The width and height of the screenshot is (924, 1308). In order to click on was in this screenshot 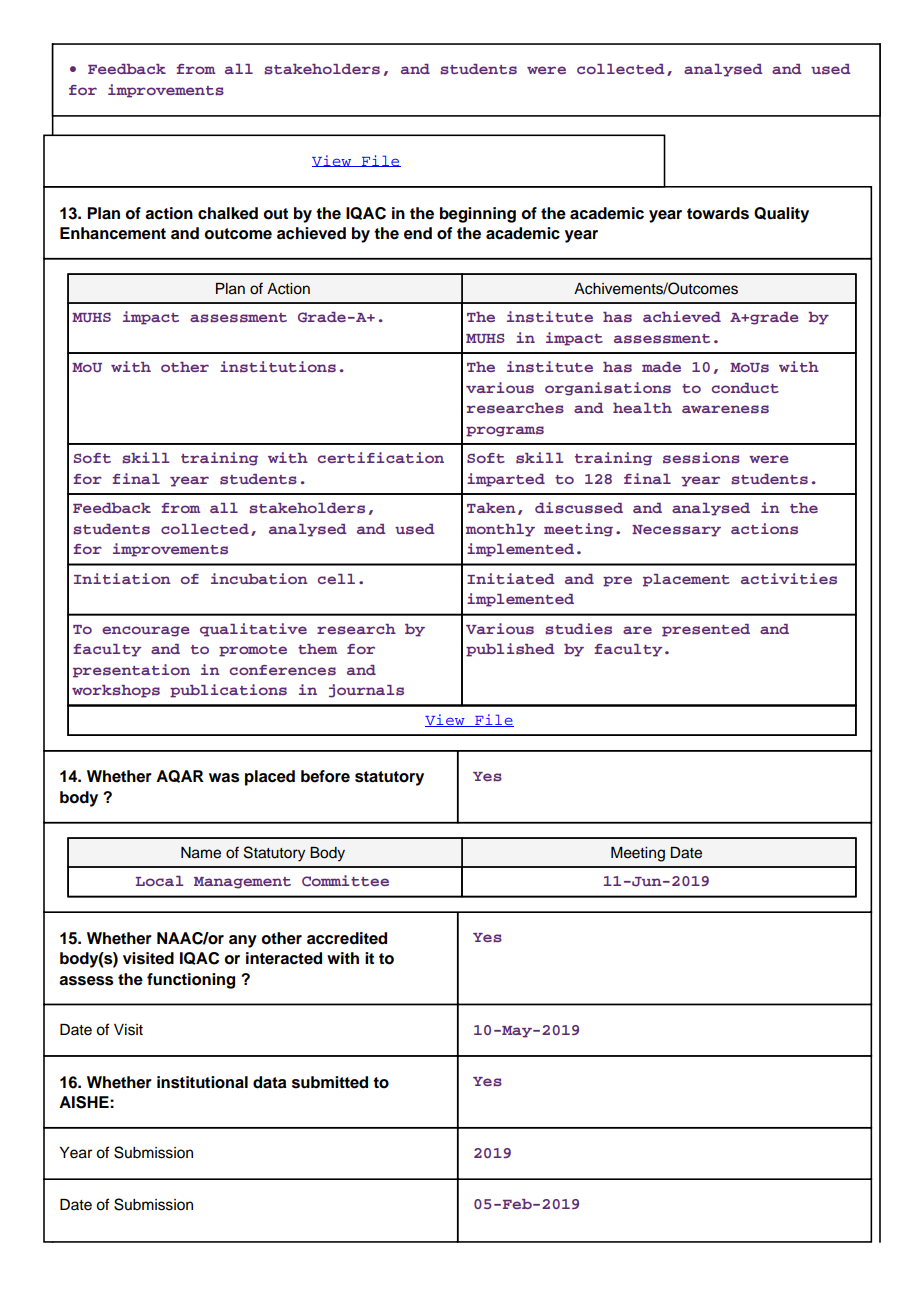, I will do `click(224, 778)`.
